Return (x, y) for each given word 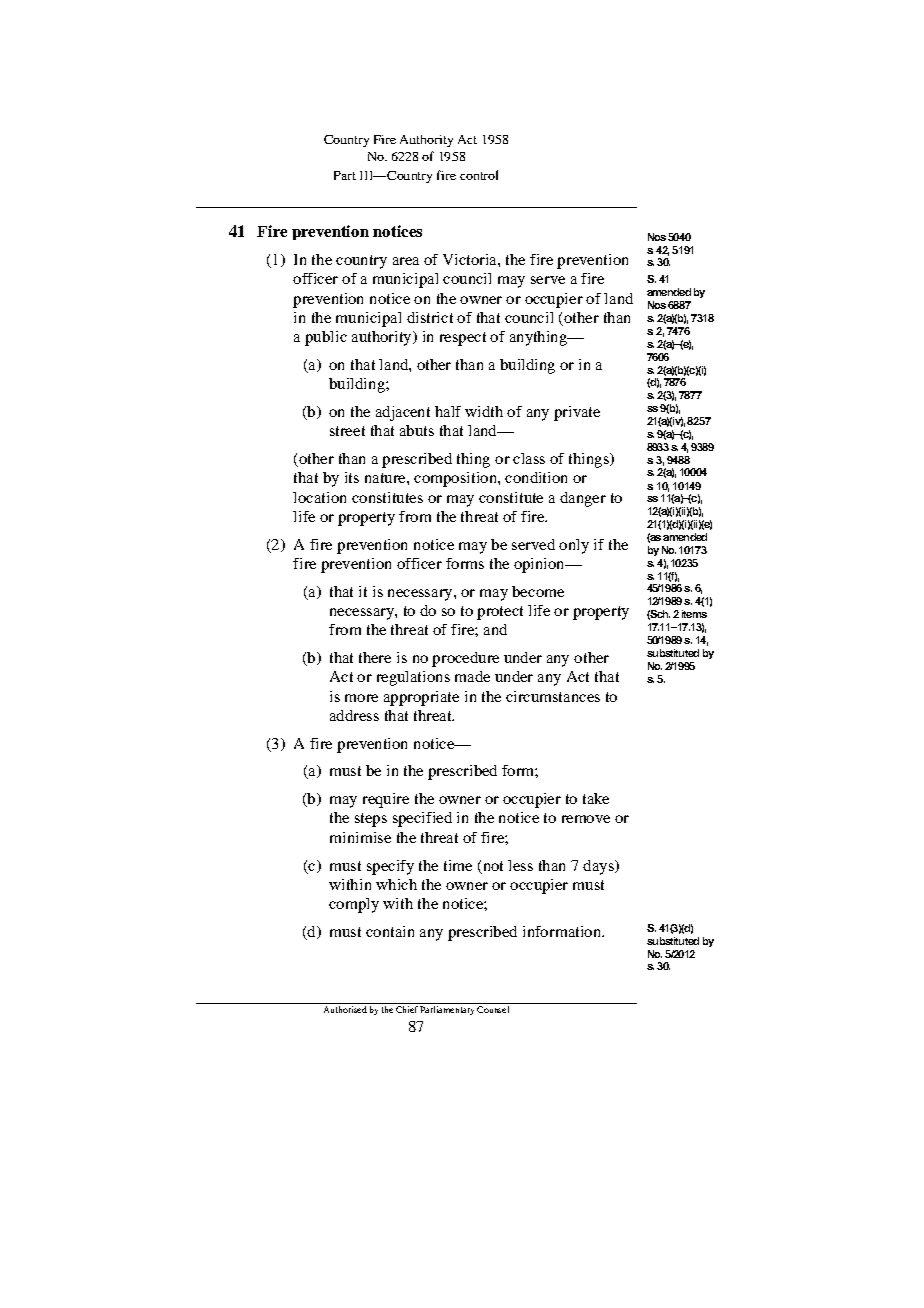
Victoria (471, 259)
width (484, 411)
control (479, 175)
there (375, 657)
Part (345, 175)
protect (500, 613)
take (596, 798)
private (577, 413)
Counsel (493, 1009)
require (386, 800)
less (520, 865)
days (599, 867)
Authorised (345, 1009)
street (347, 431)
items (694, 614)
